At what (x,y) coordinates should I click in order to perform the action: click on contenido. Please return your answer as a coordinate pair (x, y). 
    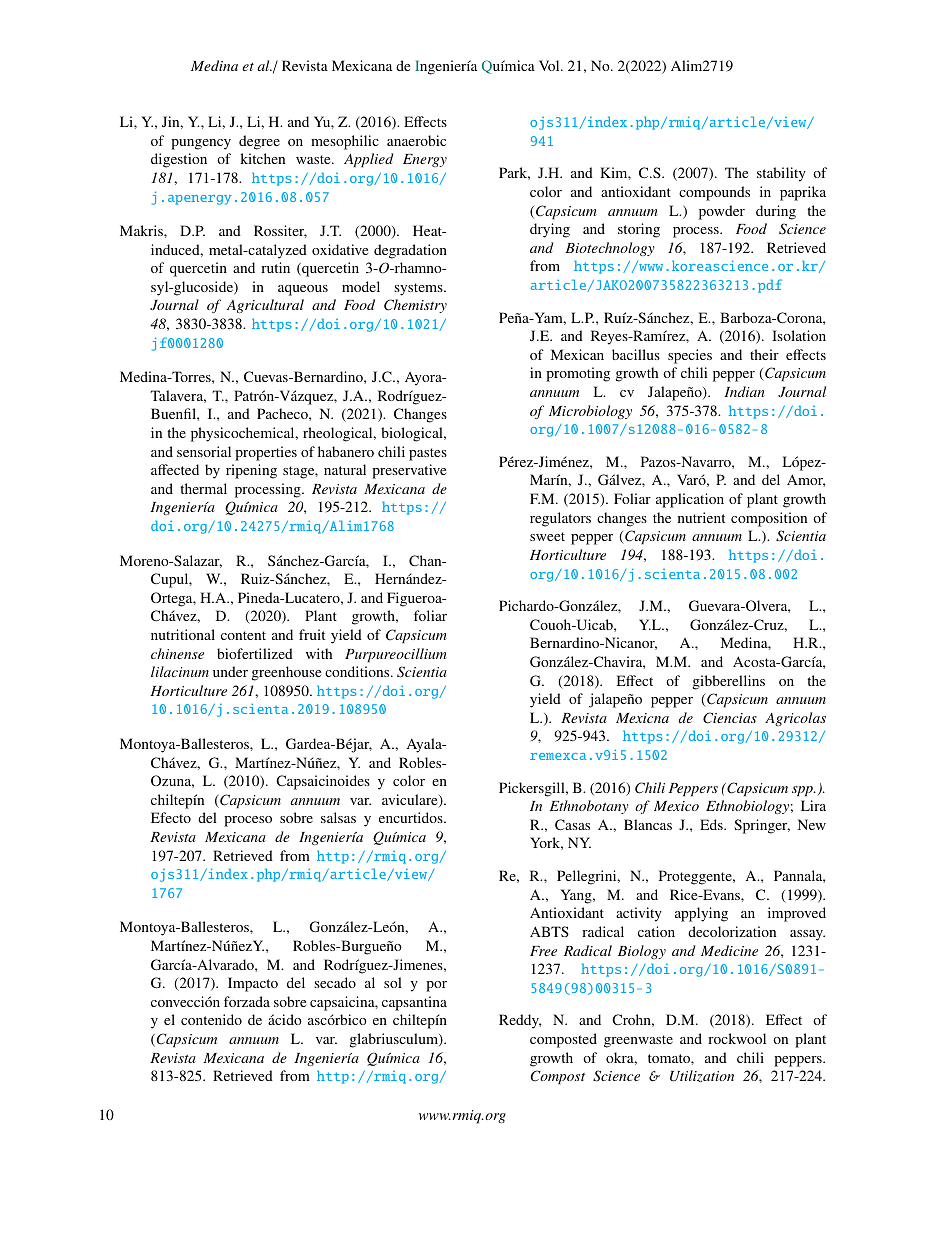
    Looking at the image, I should click on (211, 1019).
